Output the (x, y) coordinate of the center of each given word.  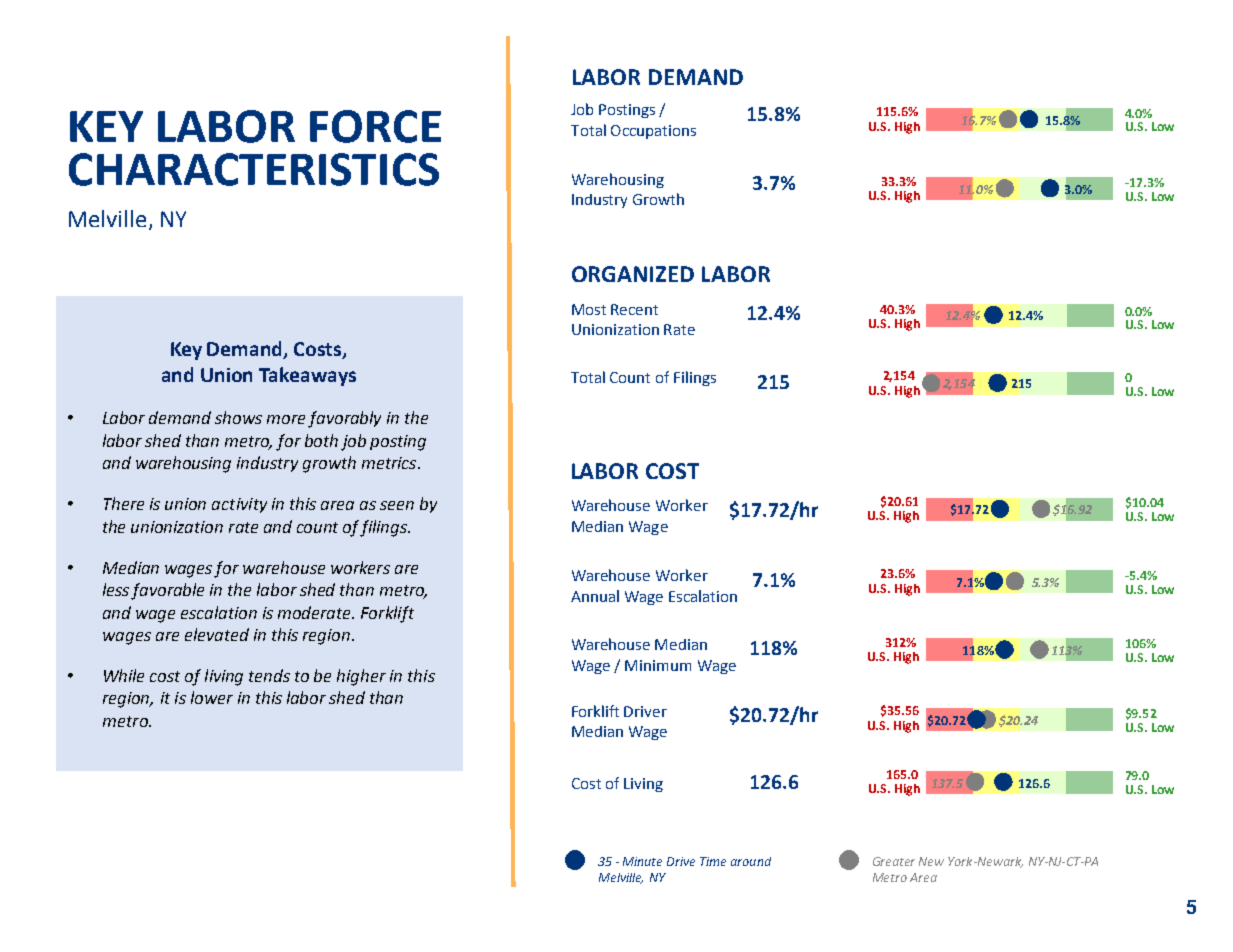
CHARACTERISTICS (254, 169)
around (751, 861)
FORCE (375, 126)
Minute (642, 861)
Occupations (653, 132)
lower (212, 697)
